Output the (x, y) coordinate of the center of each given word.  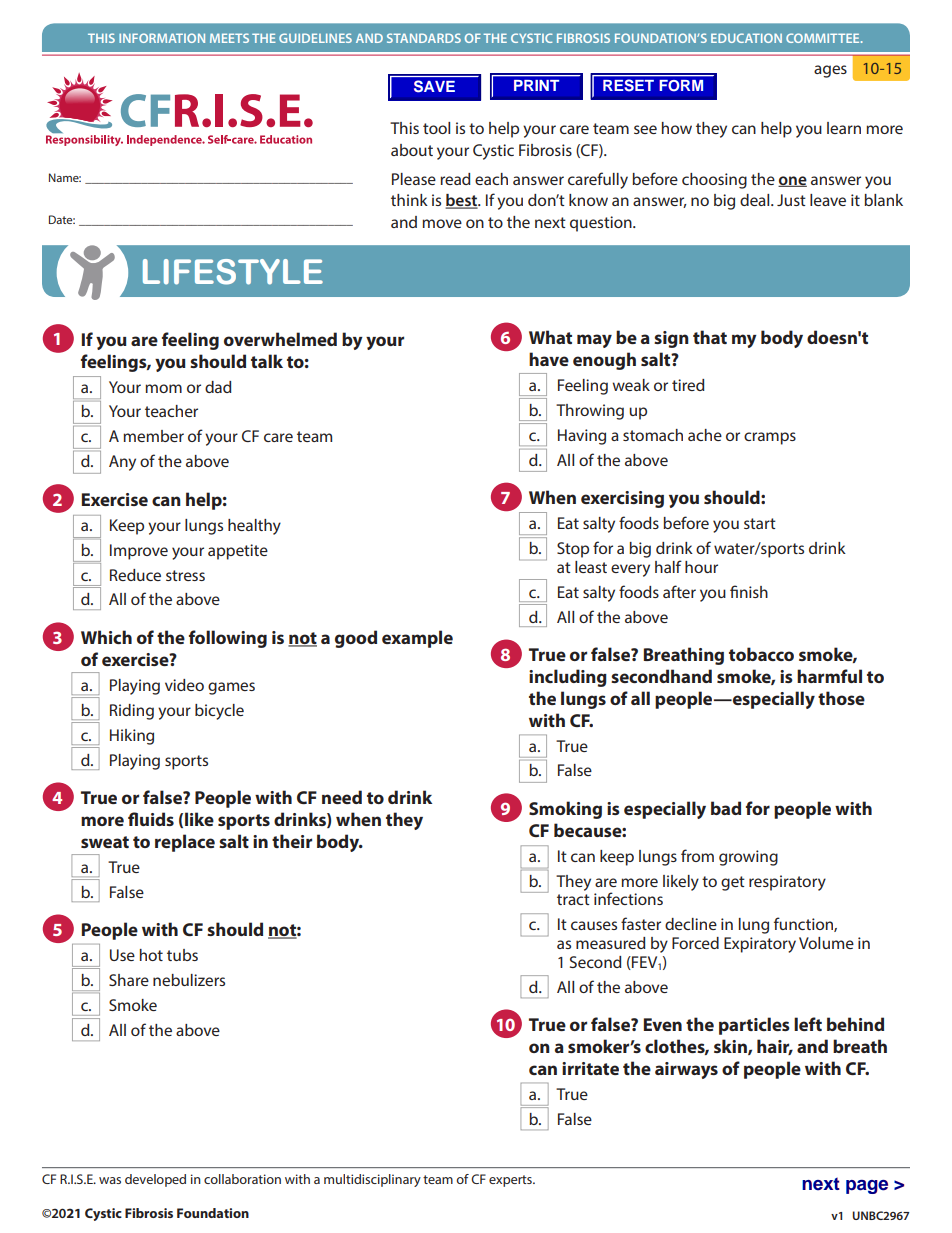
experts (511, 1181)
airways (686, 1070)
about (412, 150)
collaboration (242, 1179)
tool (436, 128)
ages (830, 71)
